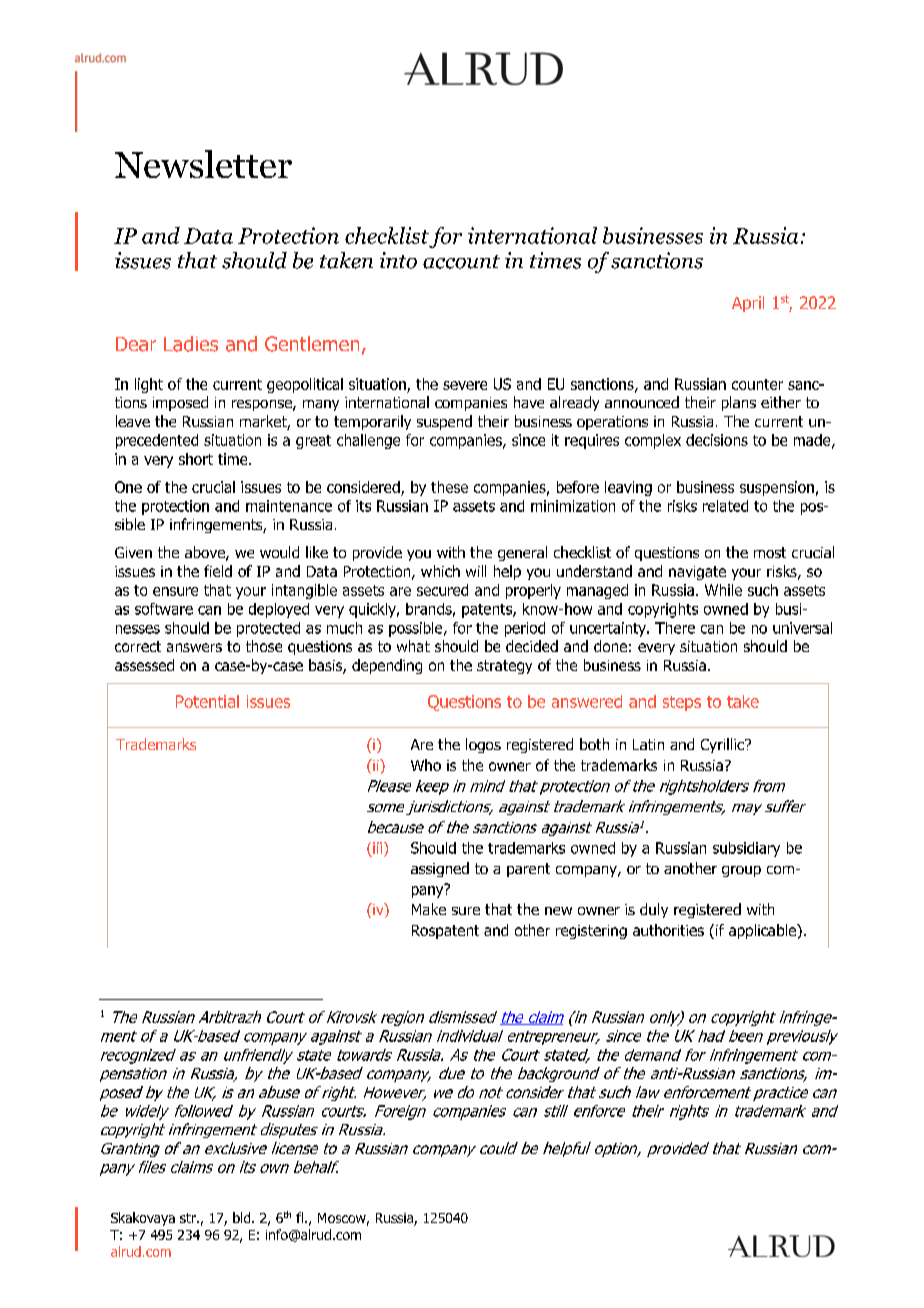  What do you see at coordinates (377, 848) in the image?
I see `iii` at bounding box center [377, 848].
